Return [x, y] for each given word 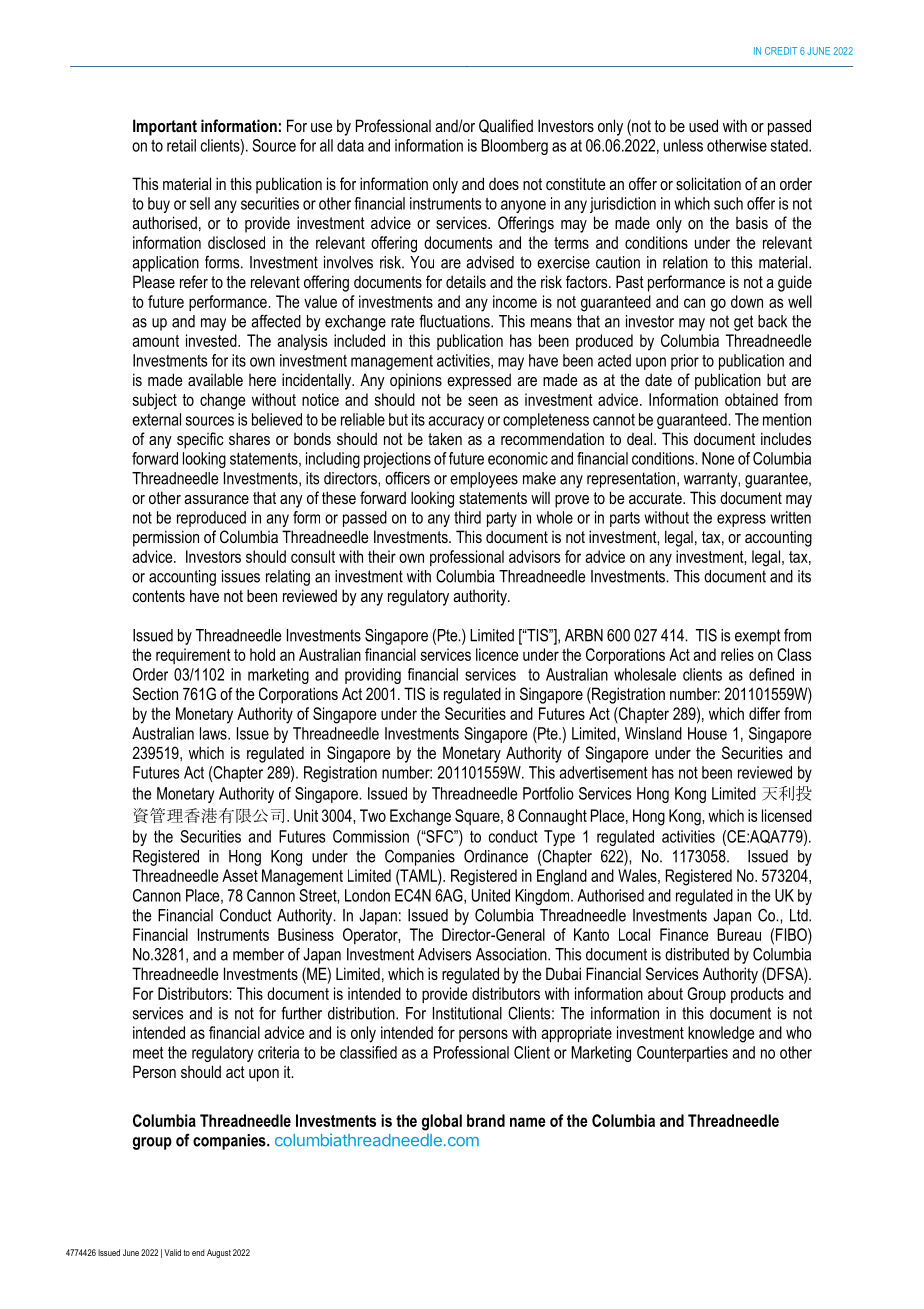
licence [497, 654]
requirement [193, 656]
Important [165, 127]
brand [486, 1120]
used [703, 125]
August [219, 1253]
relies [737, 654]
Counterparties [682, 1054]
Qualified [506, 126]
